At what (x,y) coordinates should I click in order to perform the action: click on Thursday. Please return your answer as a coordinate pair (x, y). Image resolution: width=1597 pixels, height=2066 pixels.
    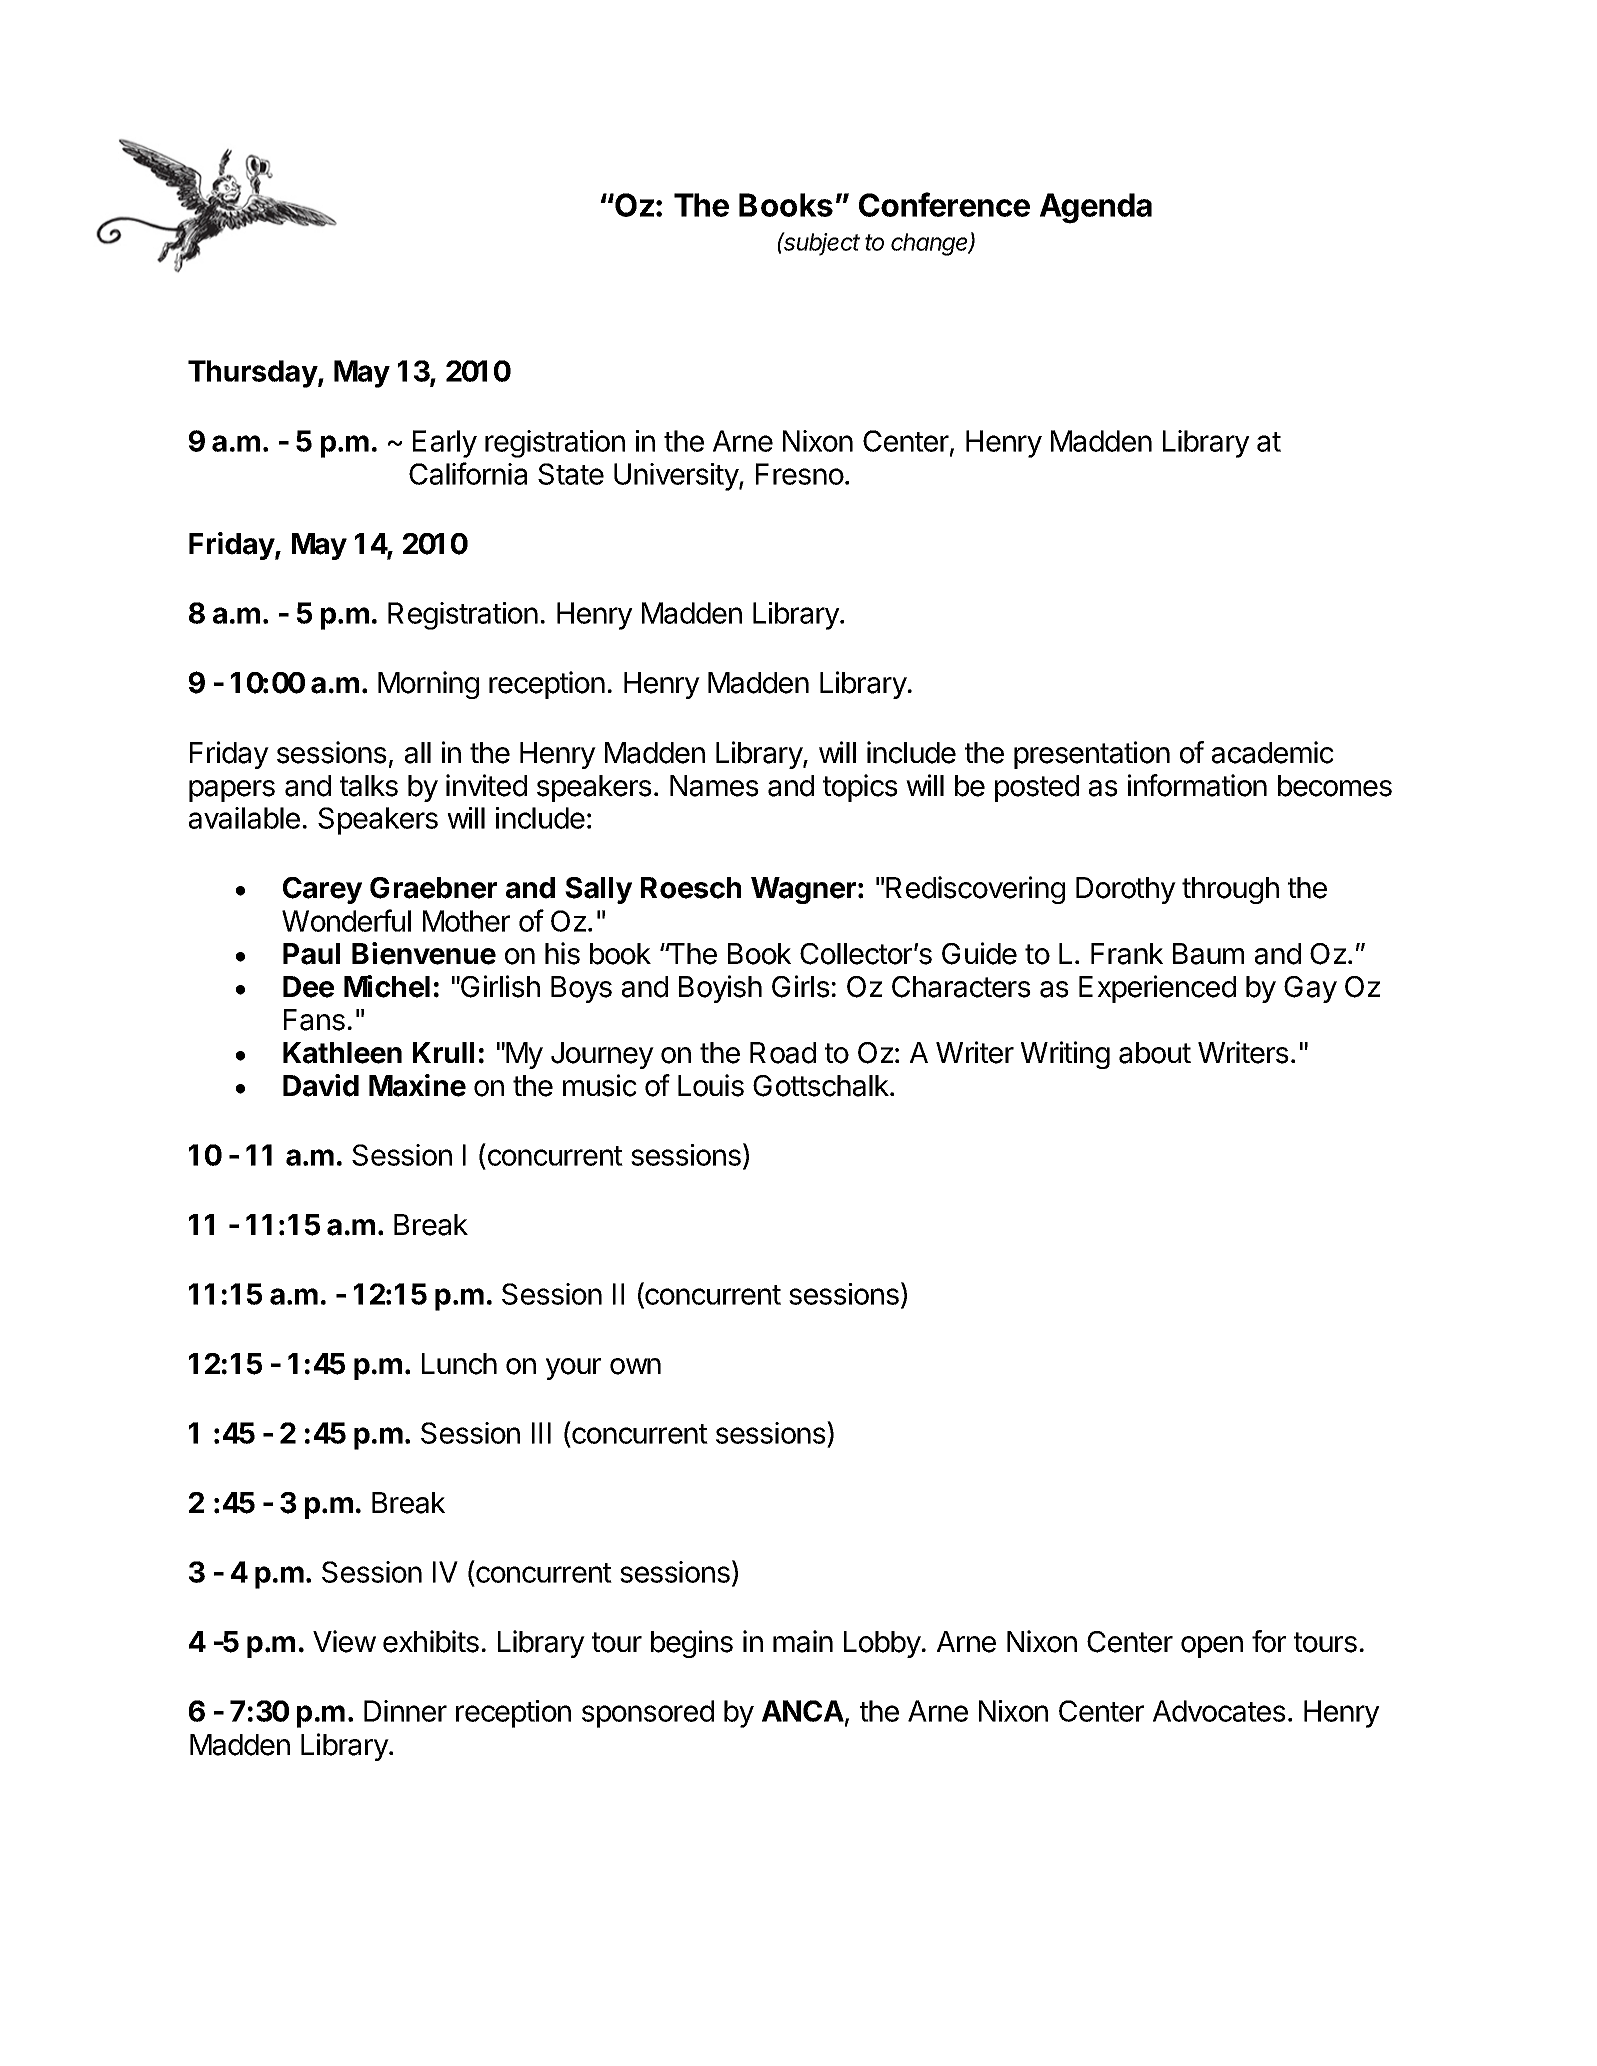
    Looking at the image, I should click on (253, 374).
